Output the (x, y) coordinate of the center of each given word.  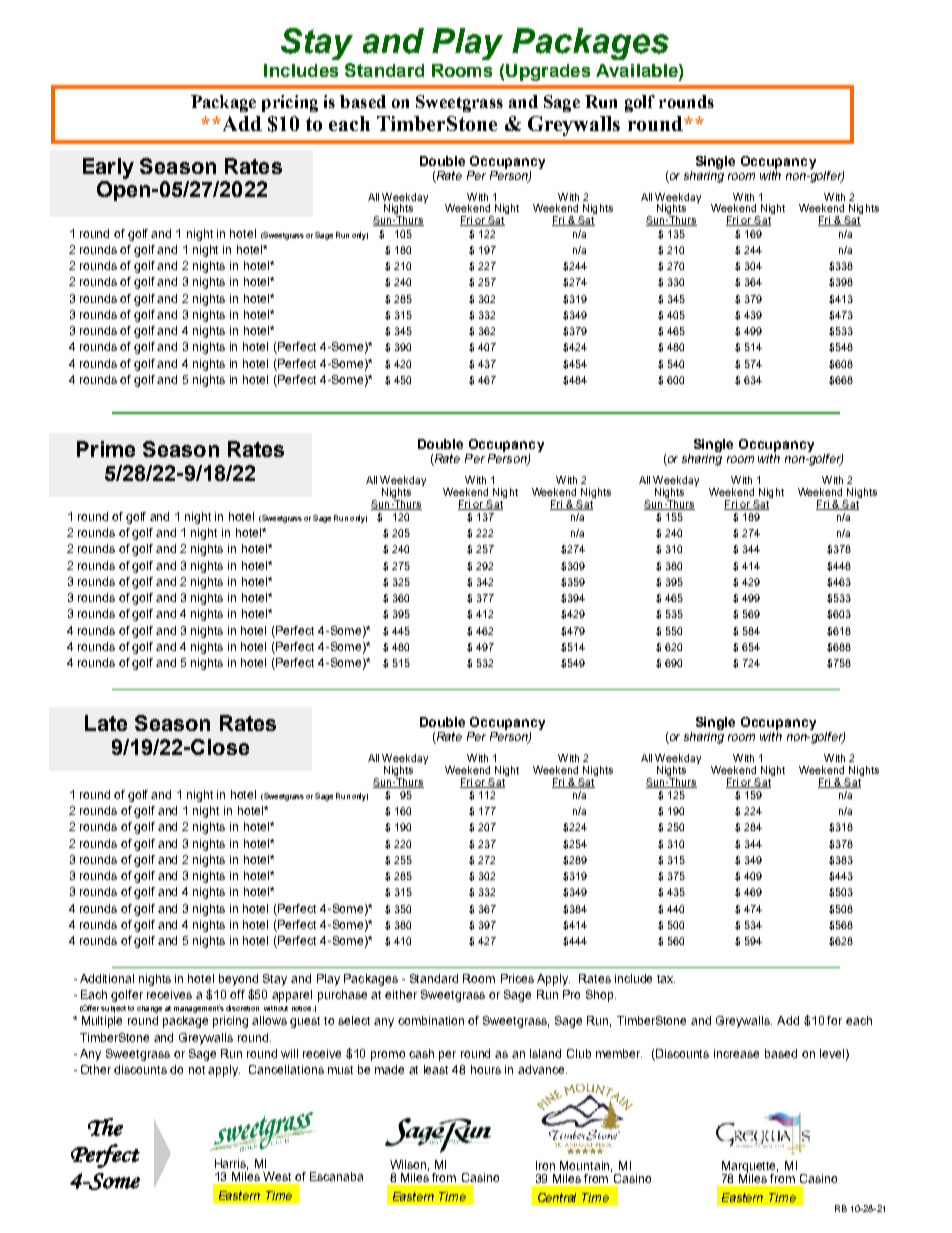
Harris (231, 1164)
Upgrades (548, 72)
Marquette (750, 1168)
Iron (545, 1165)
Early (108, 168)
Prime (106, 449)
